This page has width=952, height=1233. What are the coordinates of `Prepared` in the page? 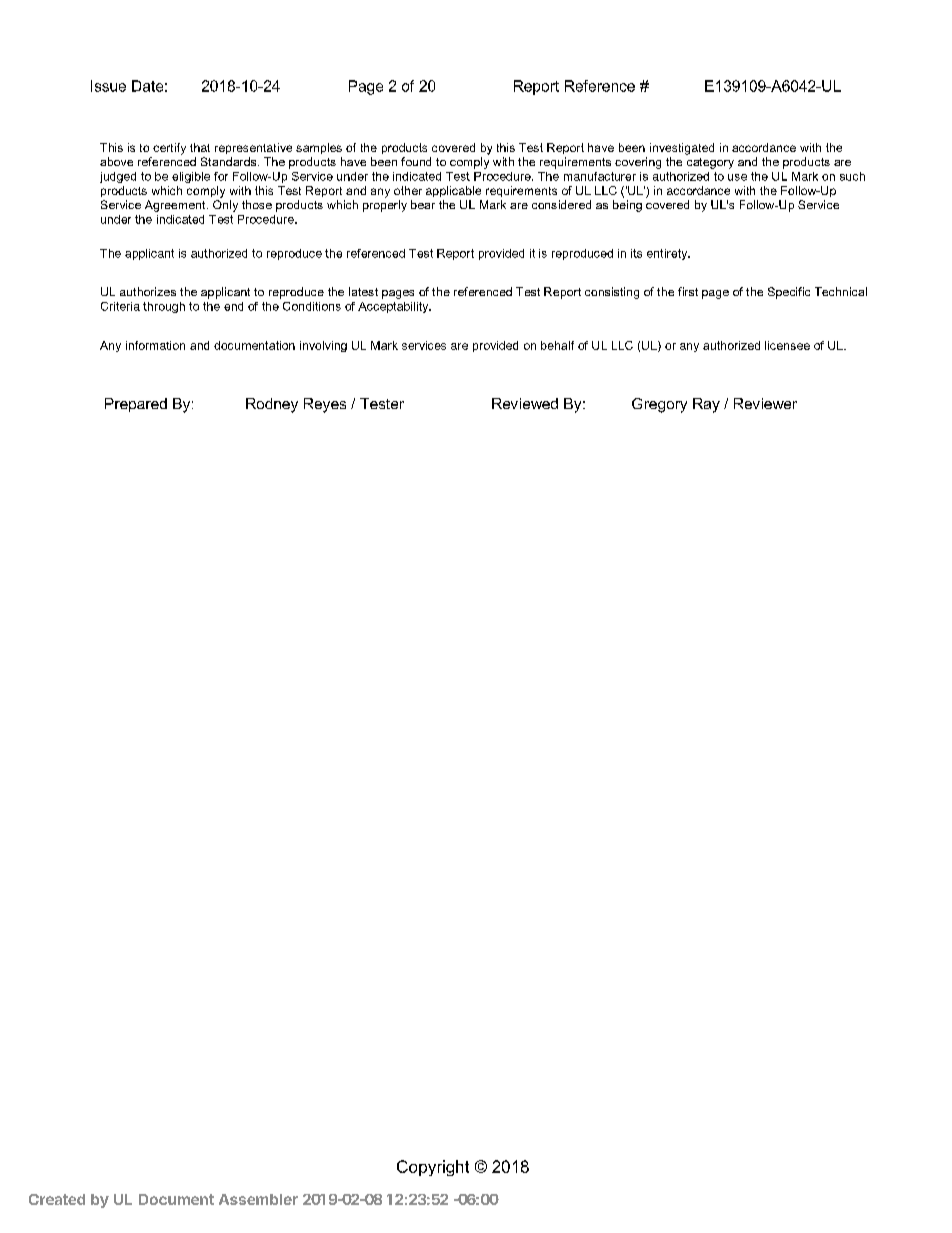 It's located at (136, 405).
